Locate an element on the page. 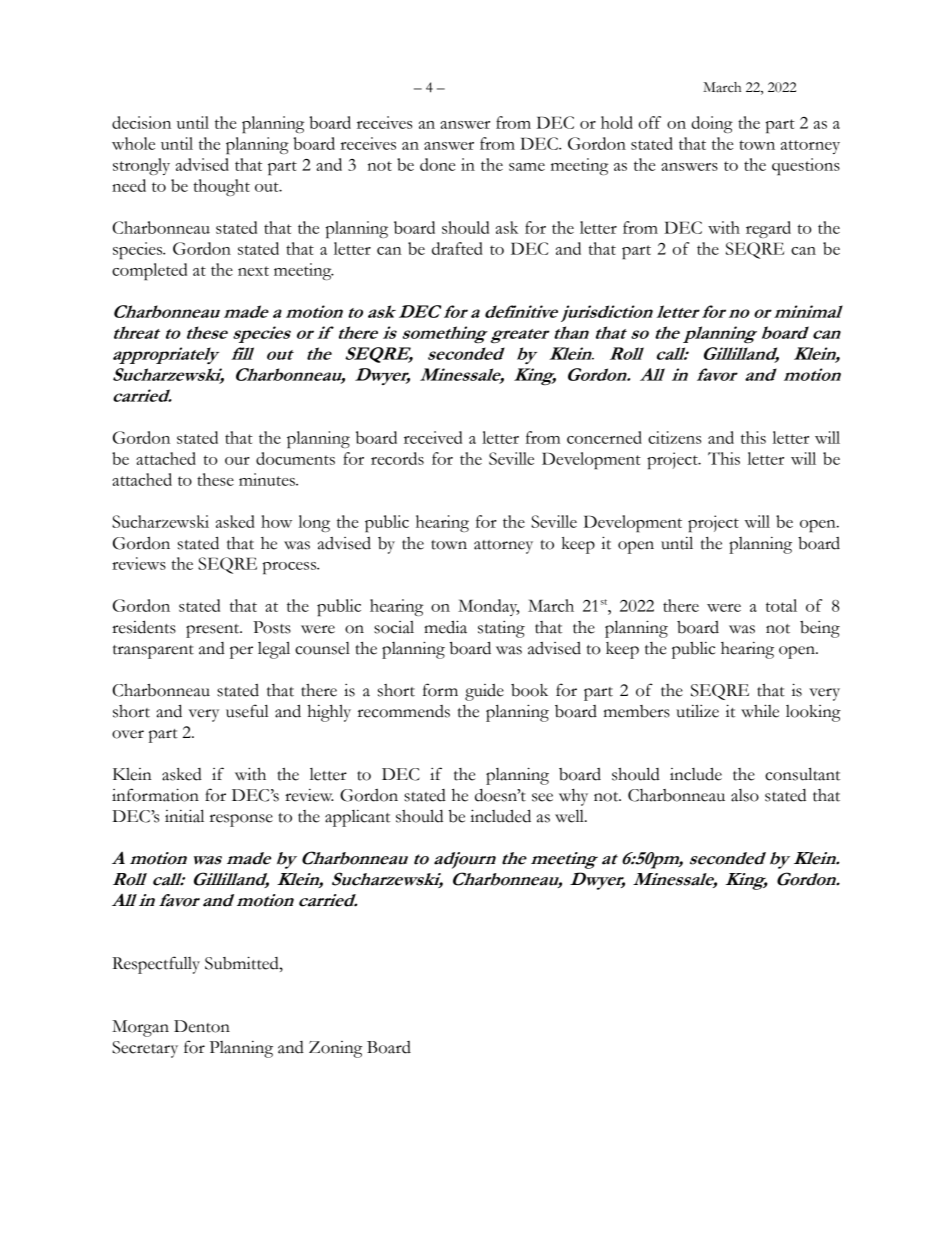  initial is located at coordinates (184, 816).
